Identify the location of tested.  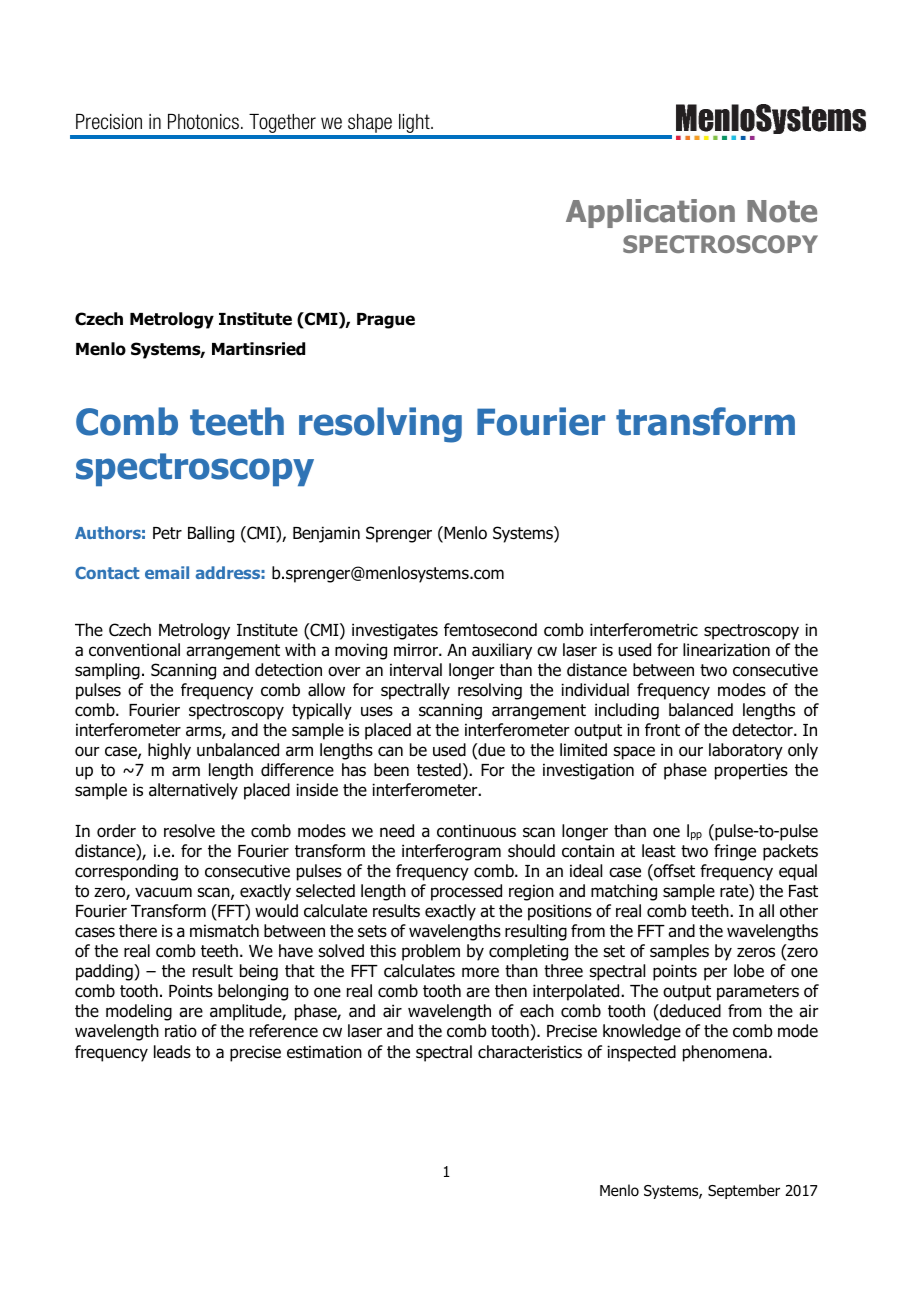
(439, 770).
